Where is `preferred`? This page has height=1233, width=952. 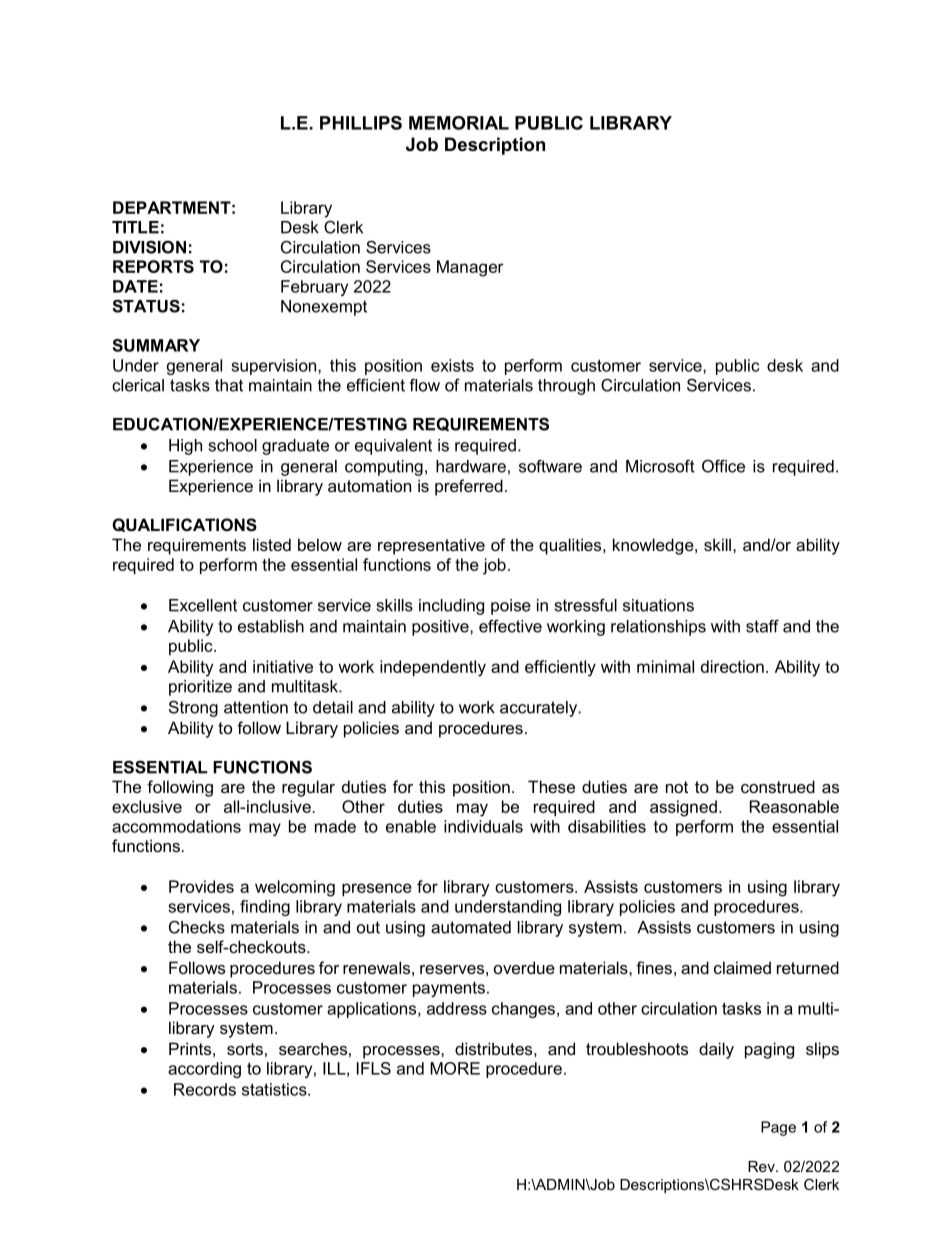 preferred is located at coordinates (469, 487).
